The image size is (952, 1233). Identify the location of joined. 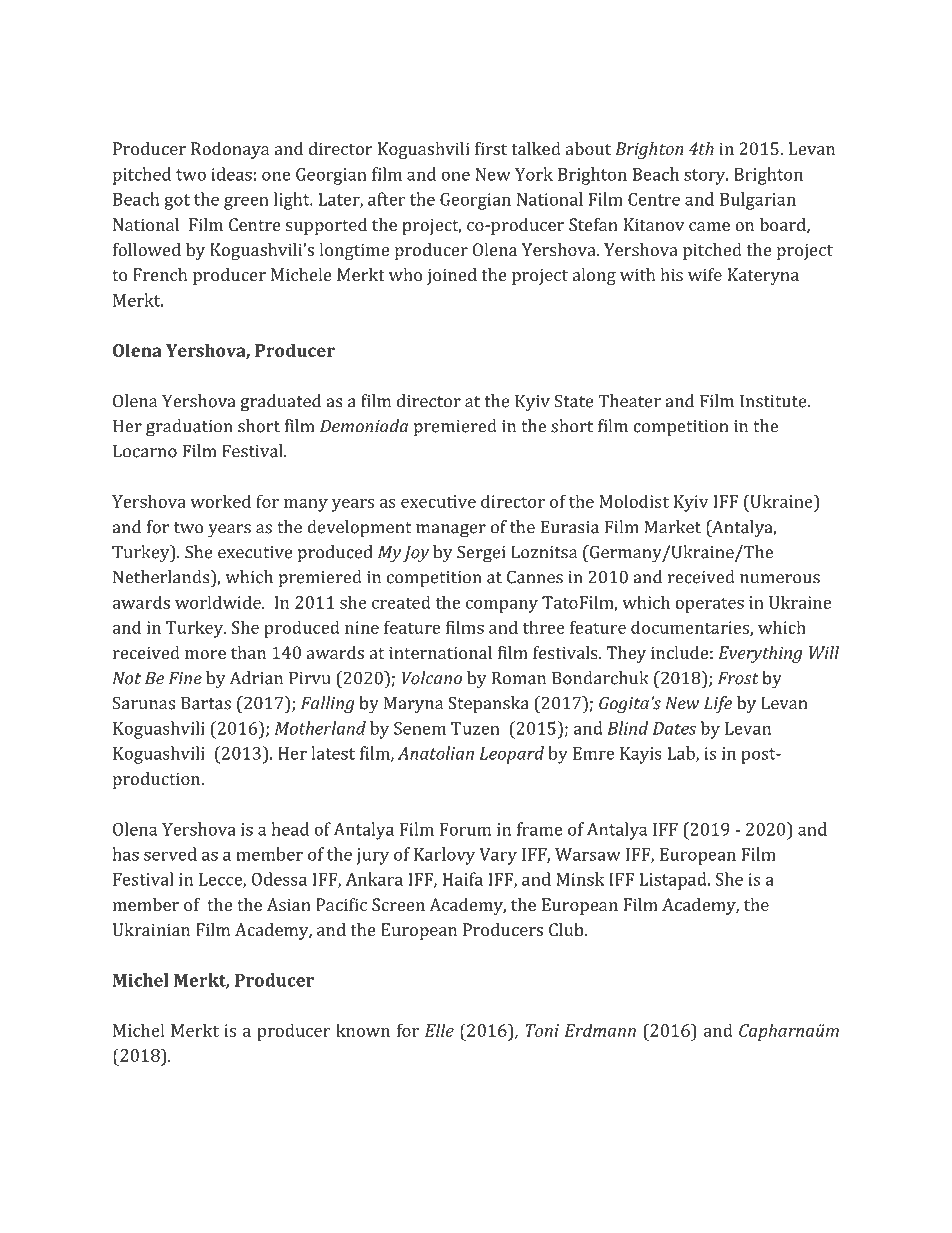
(452, 276).
